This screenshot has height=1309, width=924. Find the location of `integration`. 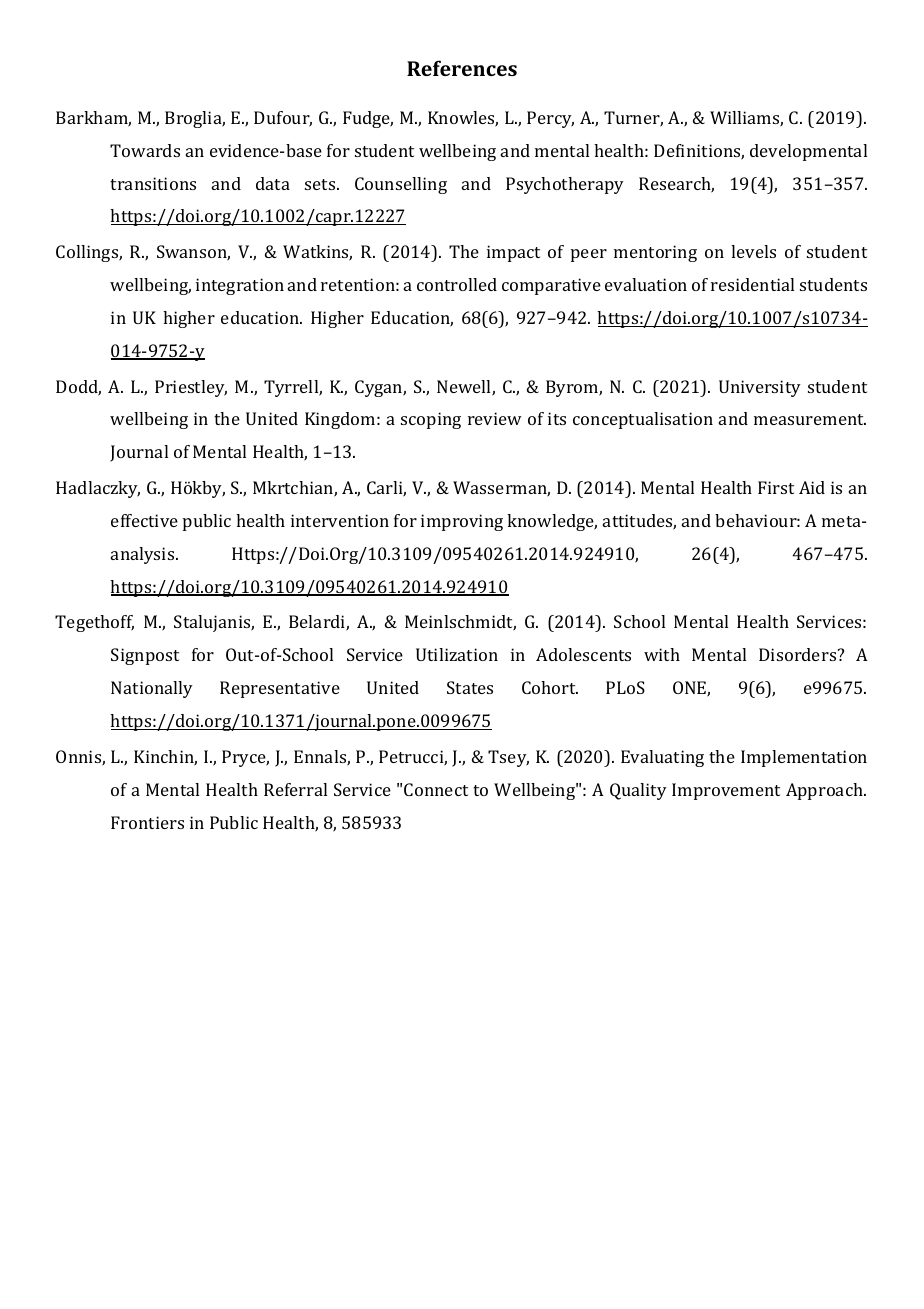

integration is located at coordinates (240, 286).
